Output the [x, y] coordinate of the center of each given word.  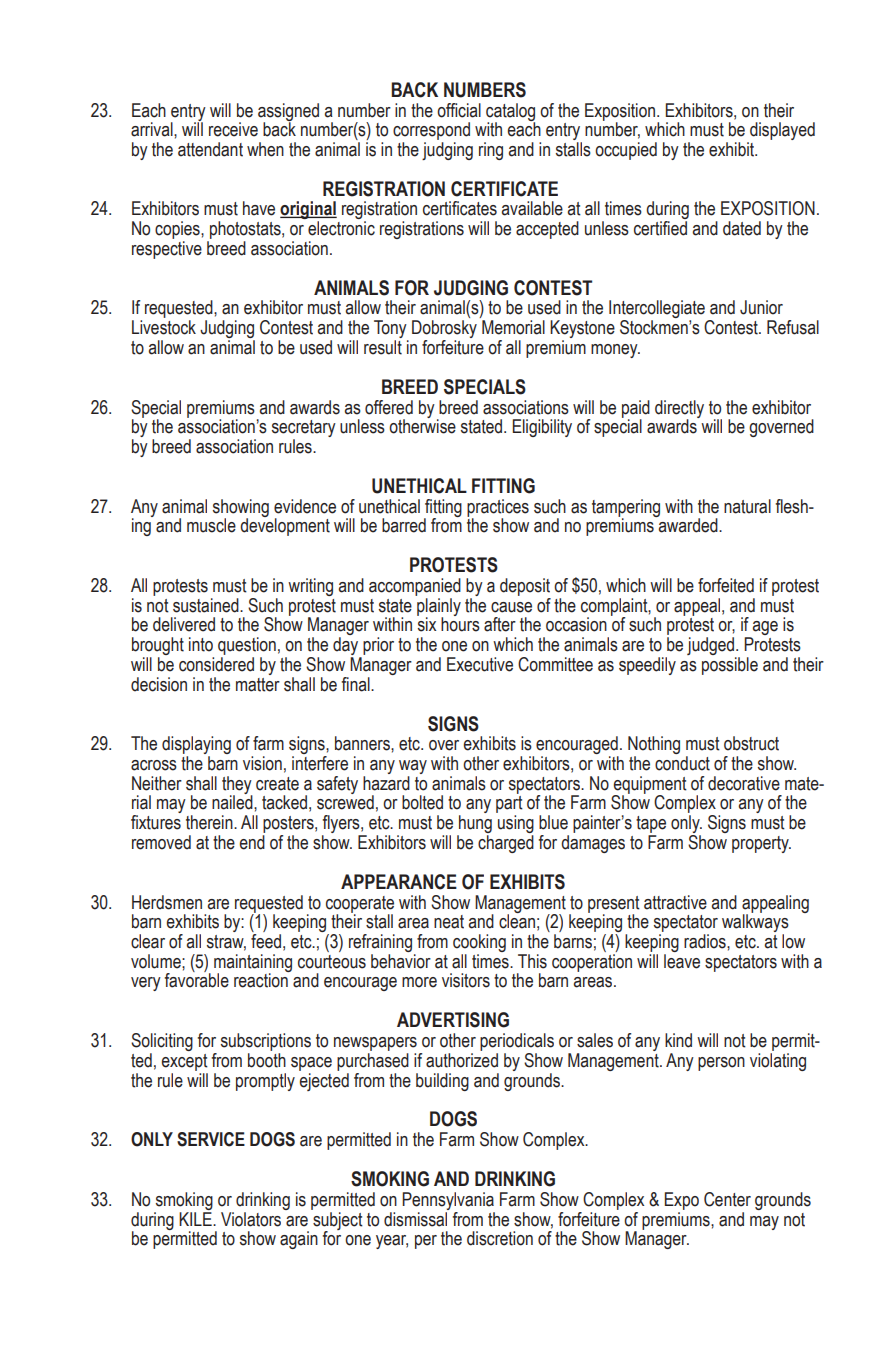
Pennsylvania [448, 1201]
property [761, 844]
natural [747, 506]
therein [210, 822]
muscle [211, 525]
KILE [196, 1217]
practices [498, 509]
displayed [781, 132]
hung [474, 825]
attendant [210, 149]
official [459, 110]
